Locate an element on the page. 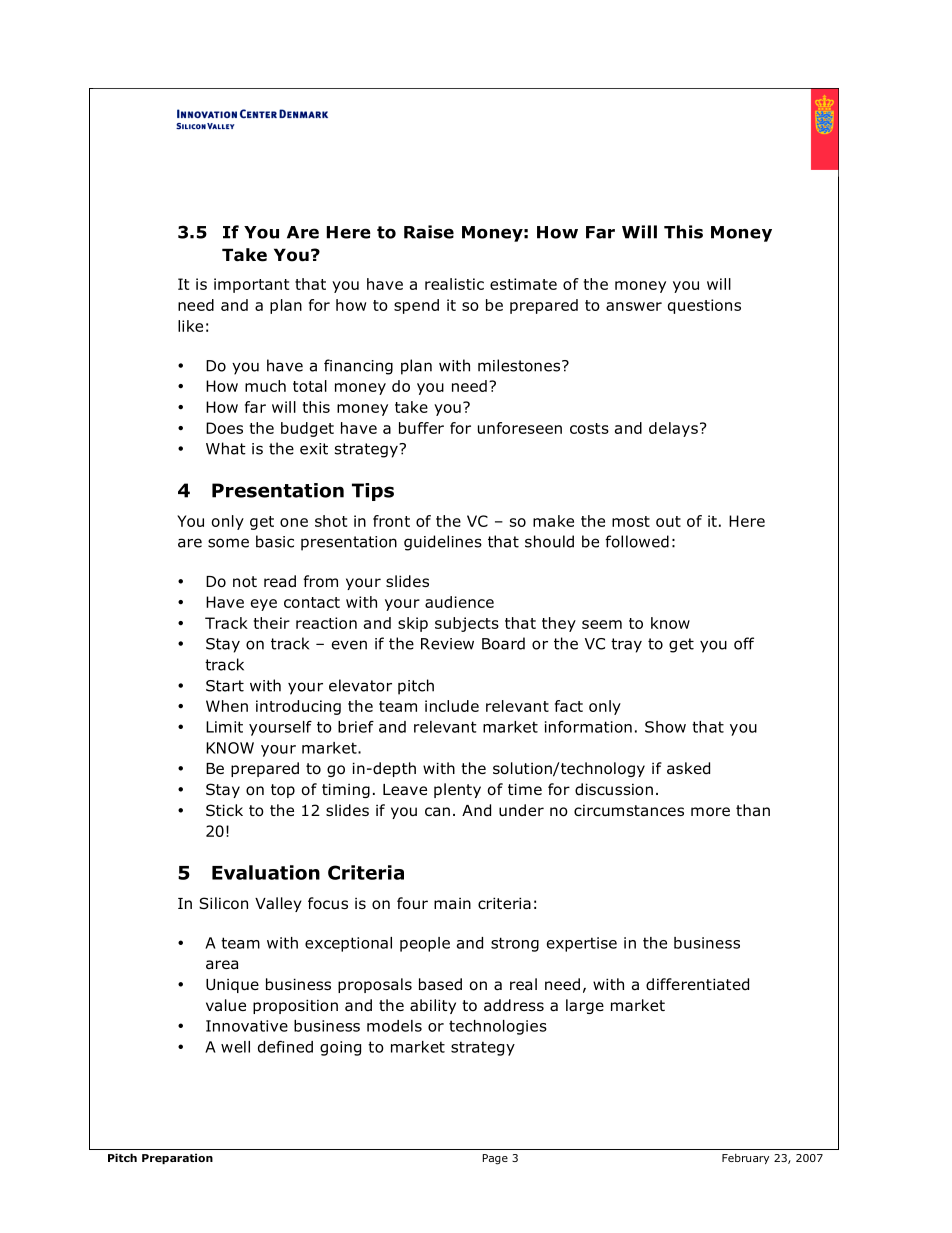 Image resolution: width=952 pixels, height=1233 pixels. Preparation is located at coordinates (177, 1158).
